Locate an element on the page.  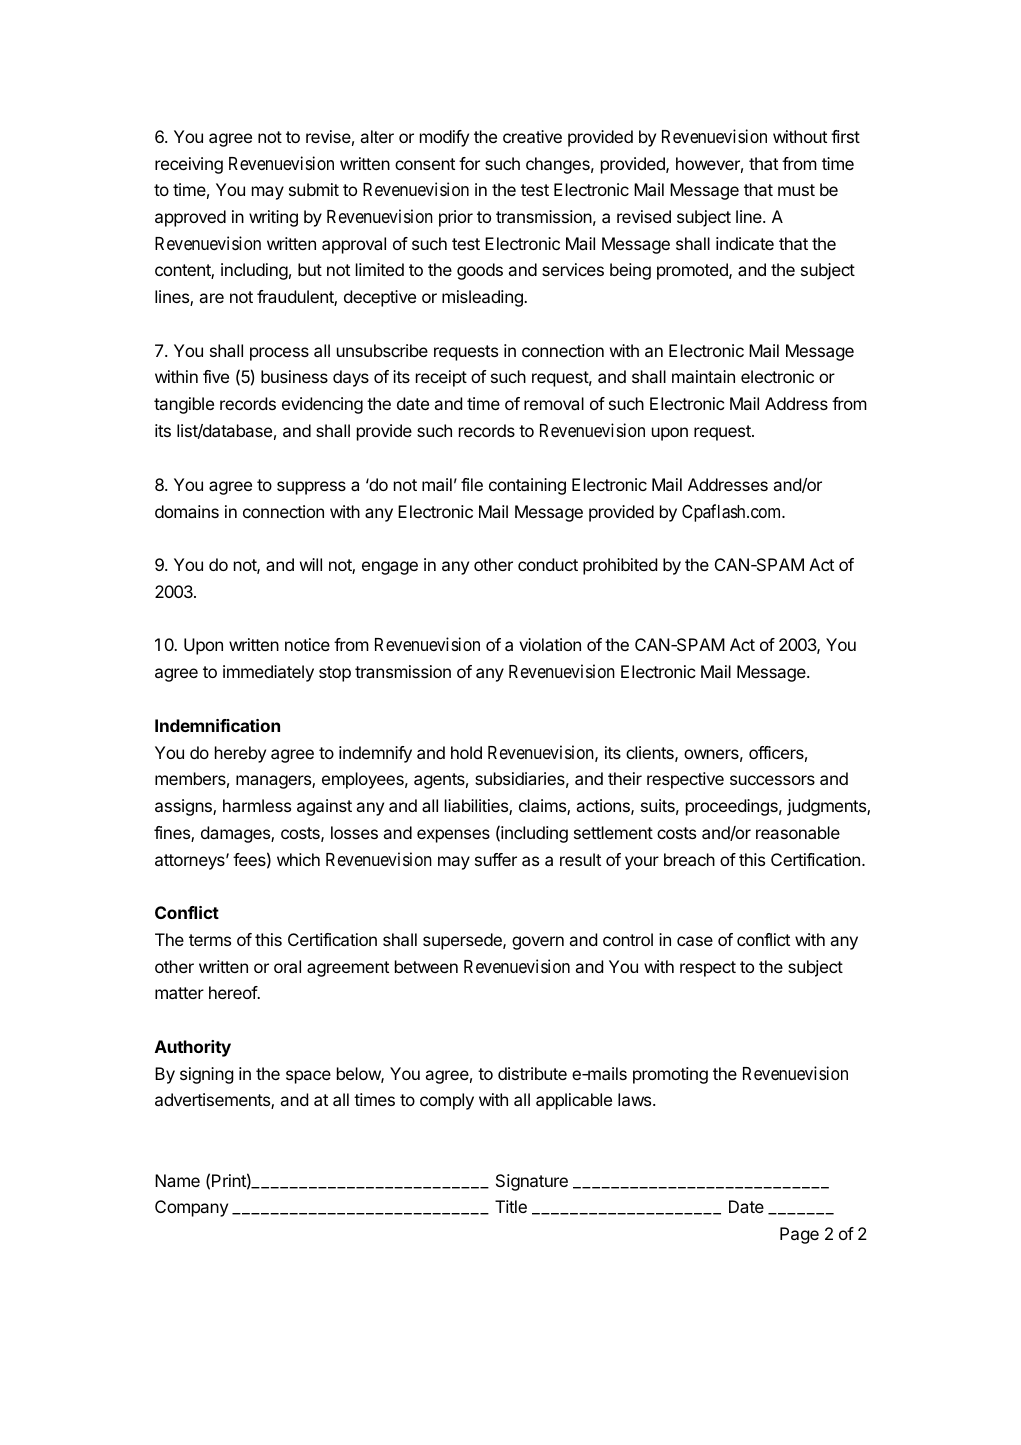
containing is located at coordinates (527, 486).
